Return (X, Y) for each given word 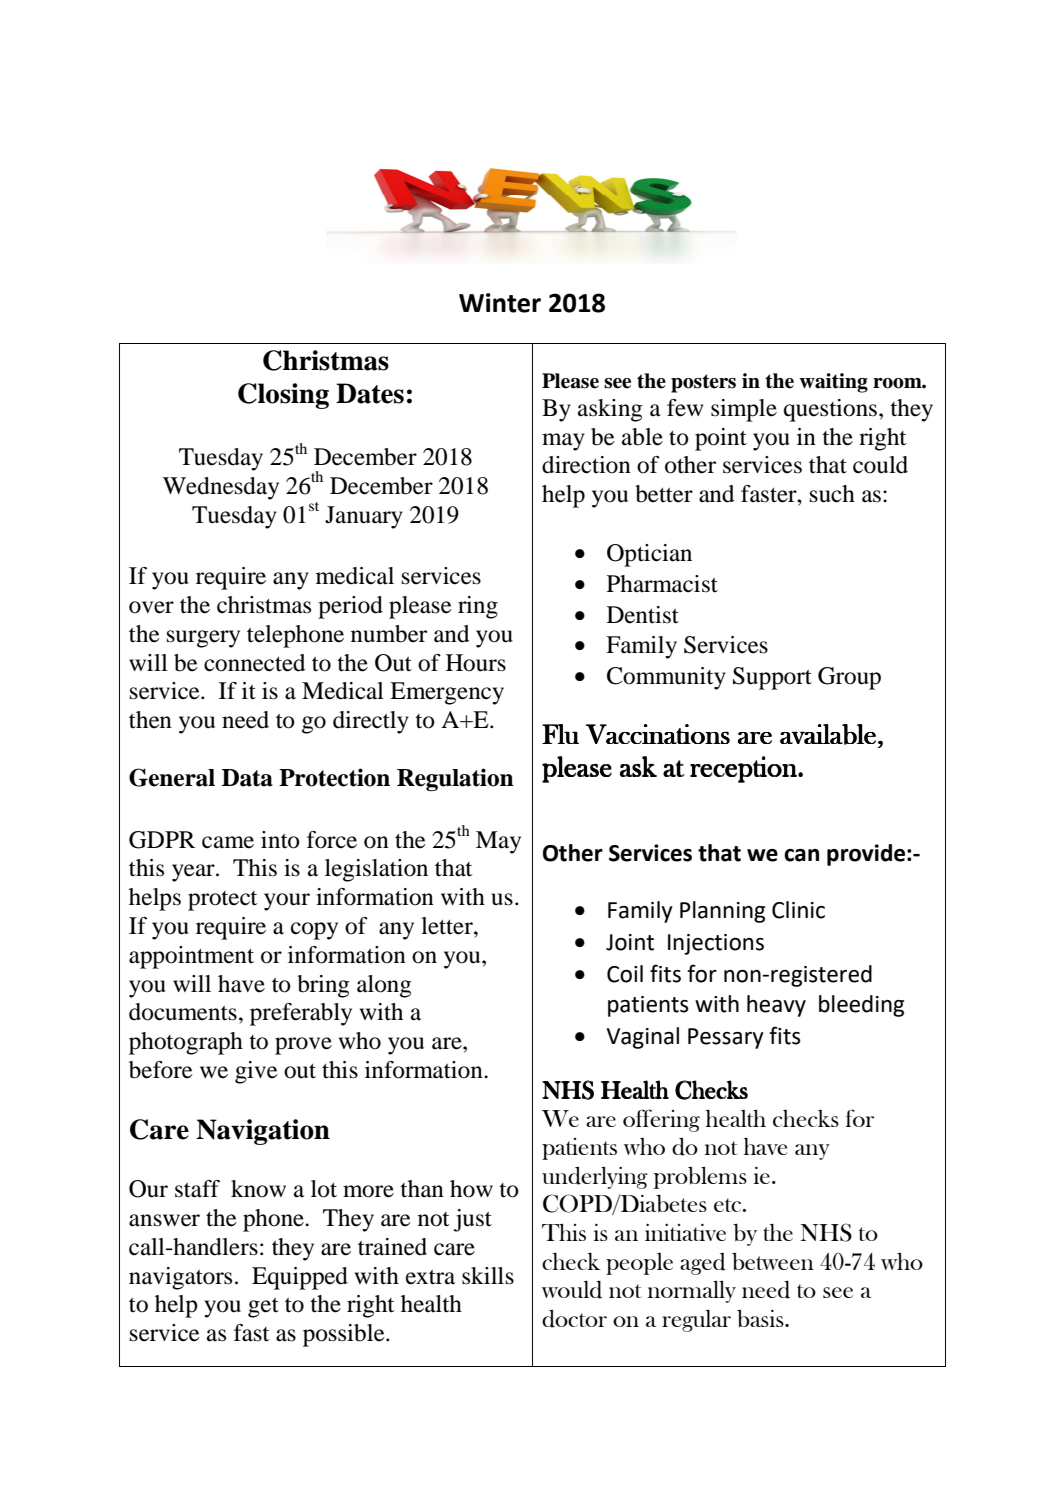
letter (448, 926)
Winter (500, 303)
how (471, 1189)
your (287, 902)
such (832, 494)
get (263, 1308)
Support (772, 678)
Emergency (447, 693)
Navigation (263, 1132)
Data (247, 778)
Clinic (798, 910)
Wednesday (221, 488)
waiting (833, 383)
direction (586, 465)
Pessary (726, 1038)
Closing (283, 396)
